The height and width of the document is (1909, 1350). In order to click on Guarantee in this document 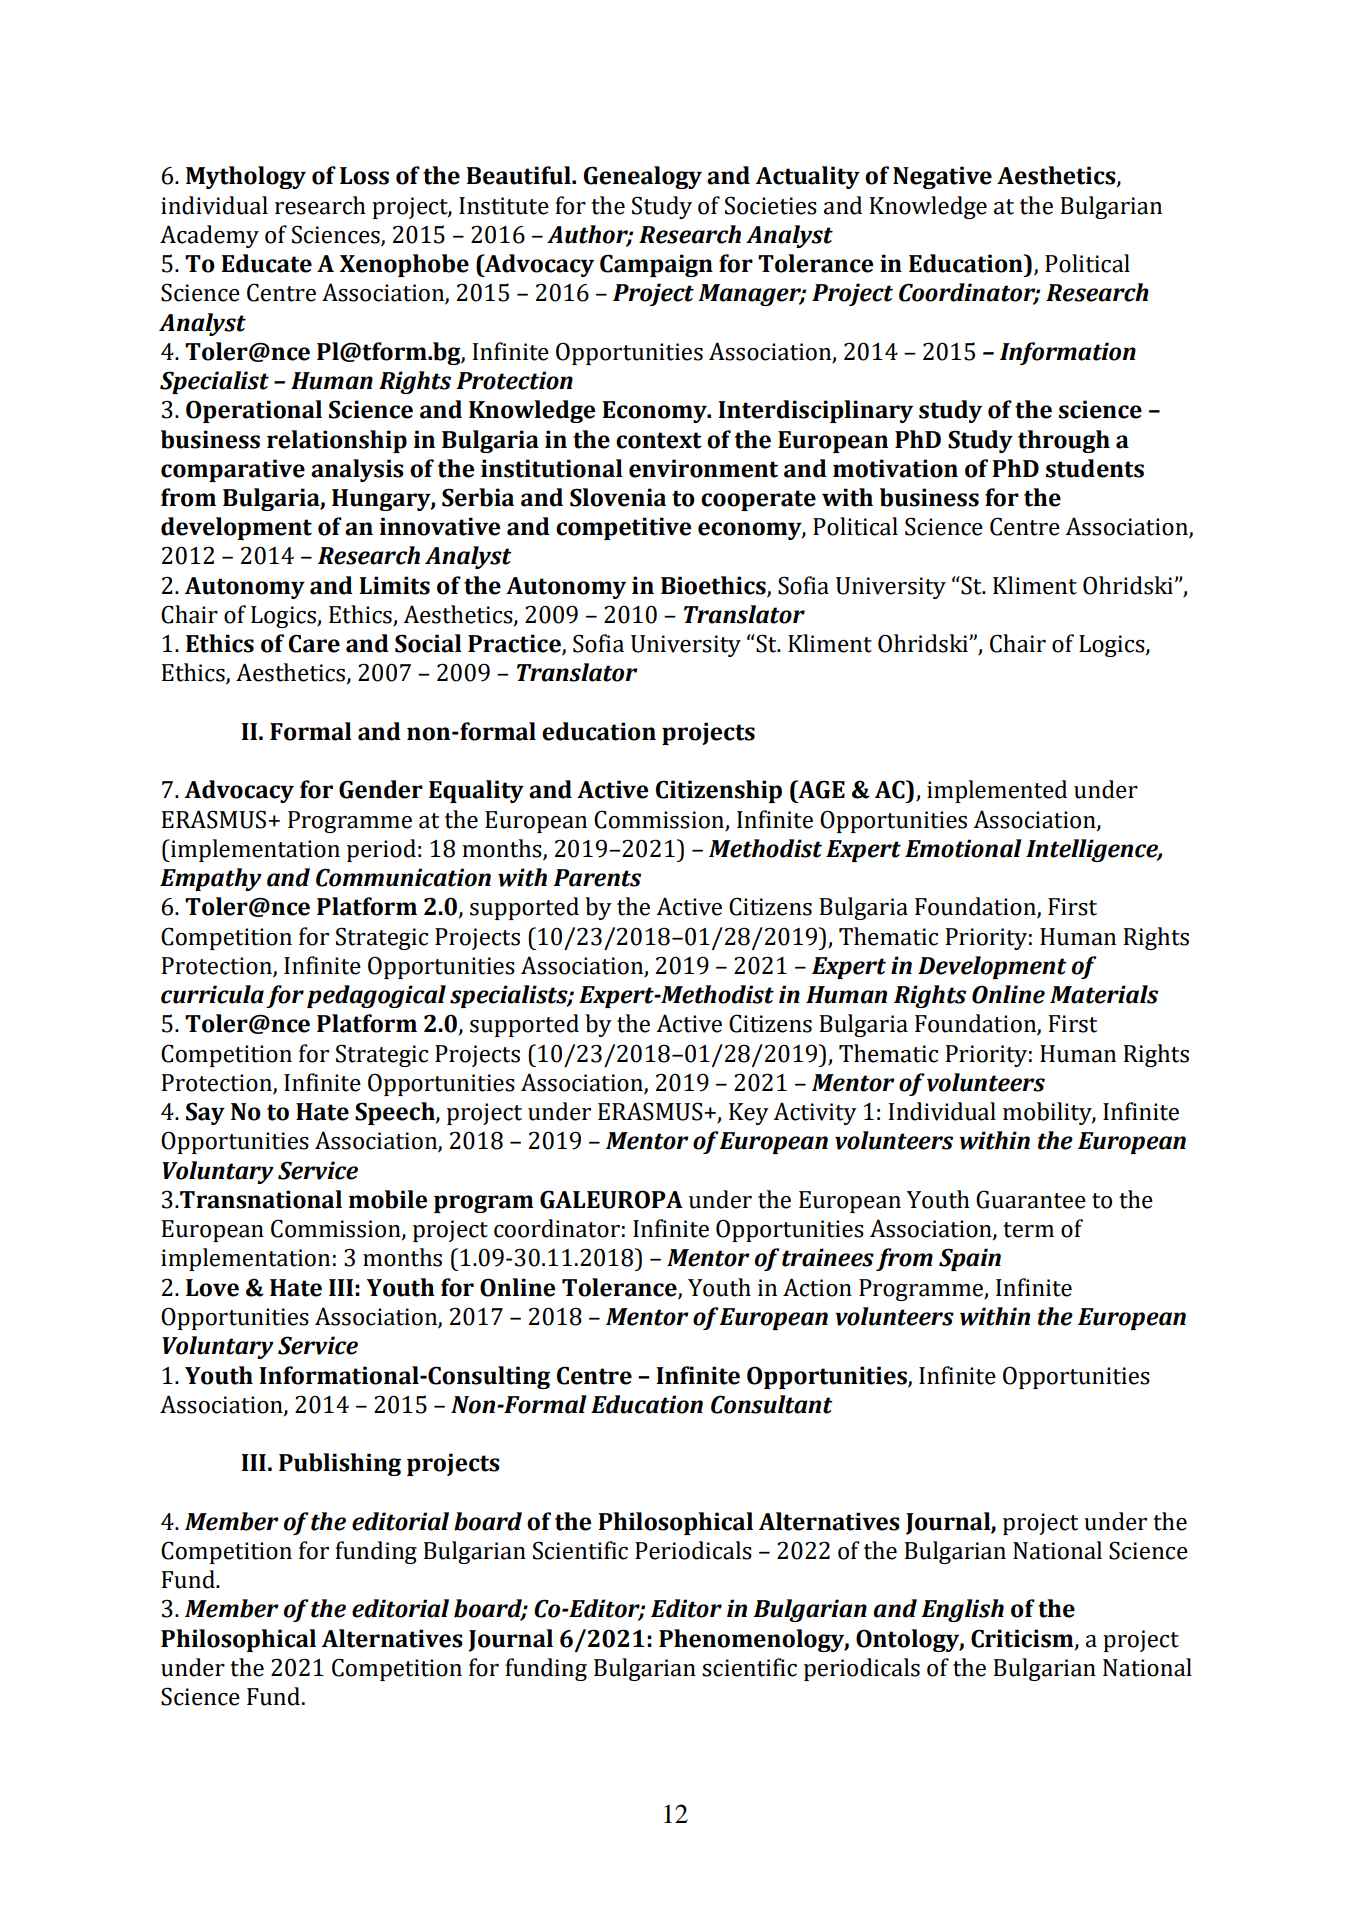, I will do `click(1031, 1199)`.
